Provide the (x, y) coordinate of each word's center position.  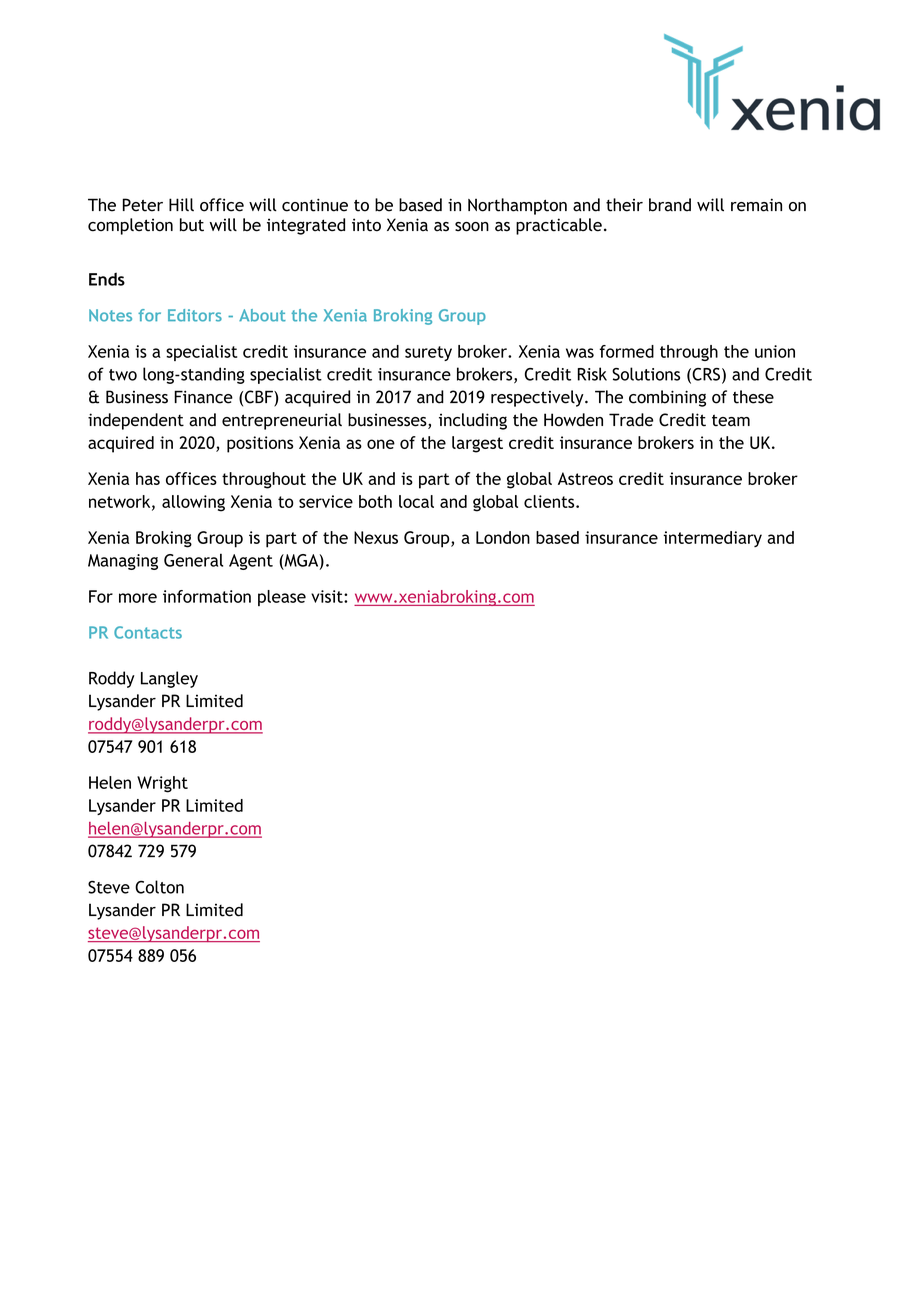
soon (472, 227)
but (192, 225)
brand (670, 205)
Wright (162, 784)
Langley (169, 679)
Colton (159, 887)
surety (428, 353)
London (503, 537)
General (193, 560)
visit (328, 596)
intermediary (712, 539)
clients (550, 501)
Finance (203, 397)
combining (667, 398)
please (282, 598)
